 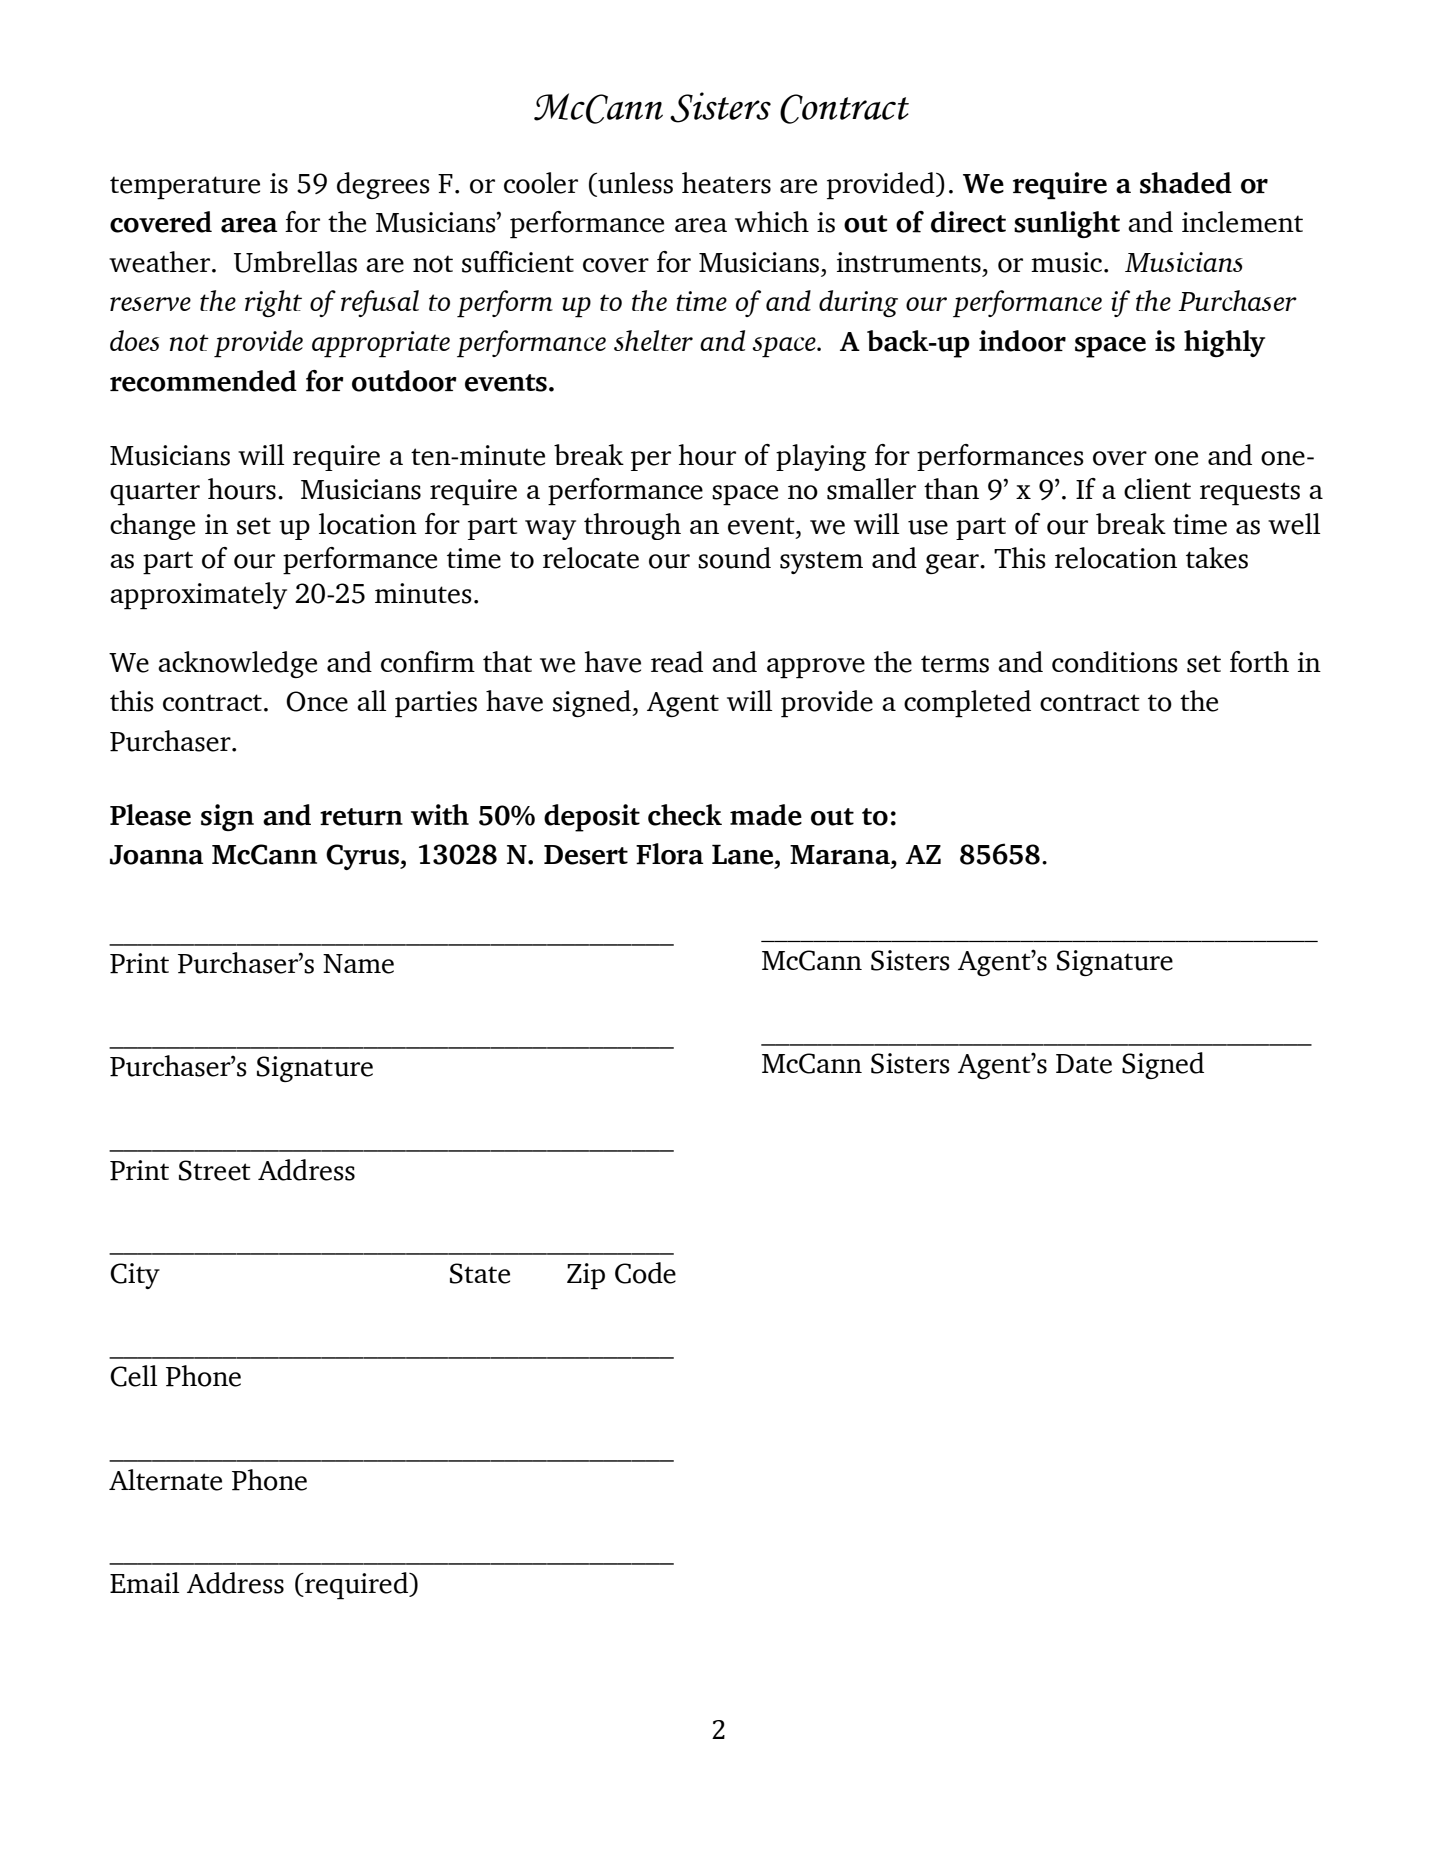 What do you see at coordinates (215, 1170) in the image?
I see `Street` at bounding box center [215, 1170].
